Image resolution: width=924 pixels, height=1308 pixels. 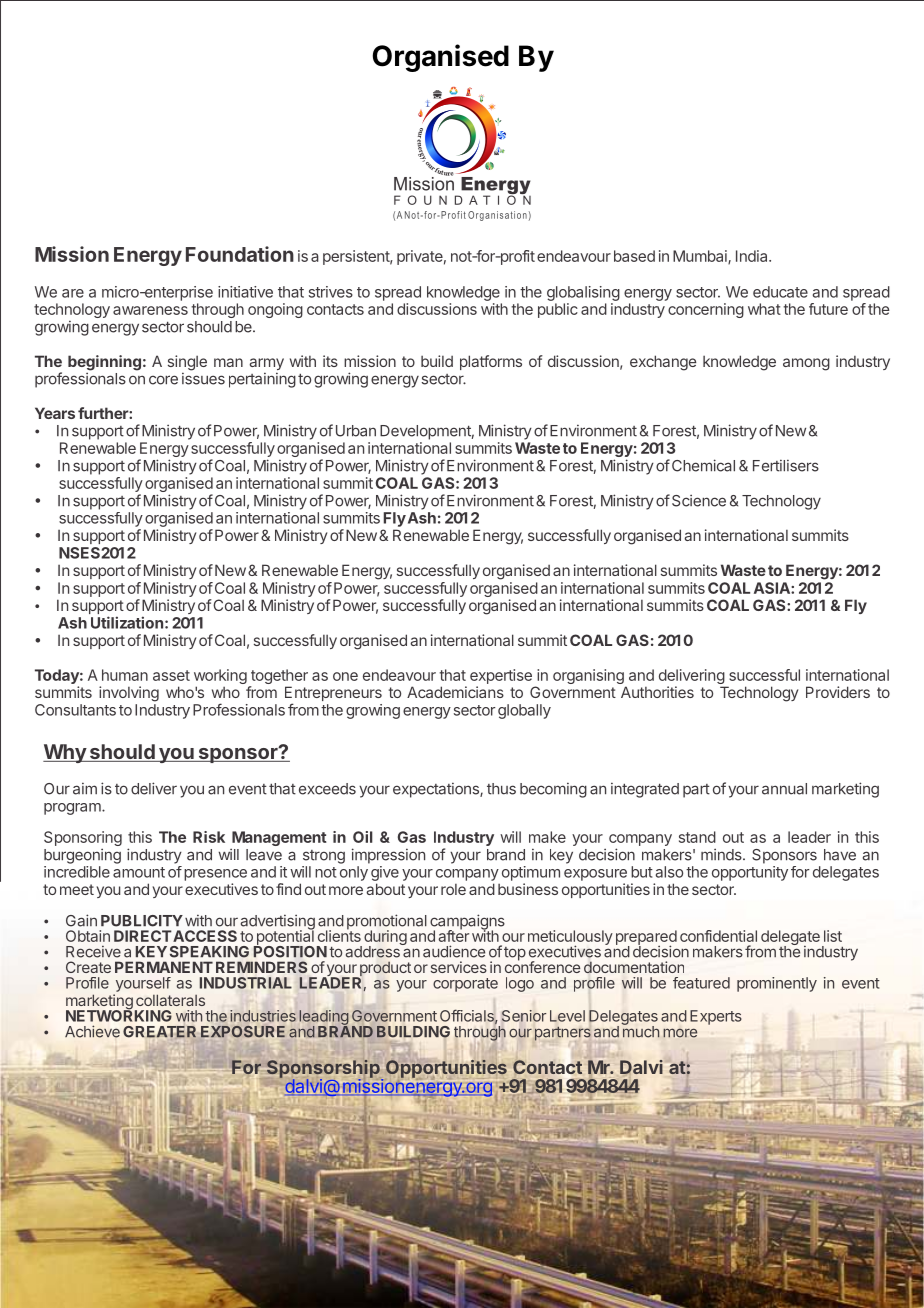 What do you see at coordinates (465, 985) in the screenshot?
I see `corporate` at bounding box center [465, 985].
